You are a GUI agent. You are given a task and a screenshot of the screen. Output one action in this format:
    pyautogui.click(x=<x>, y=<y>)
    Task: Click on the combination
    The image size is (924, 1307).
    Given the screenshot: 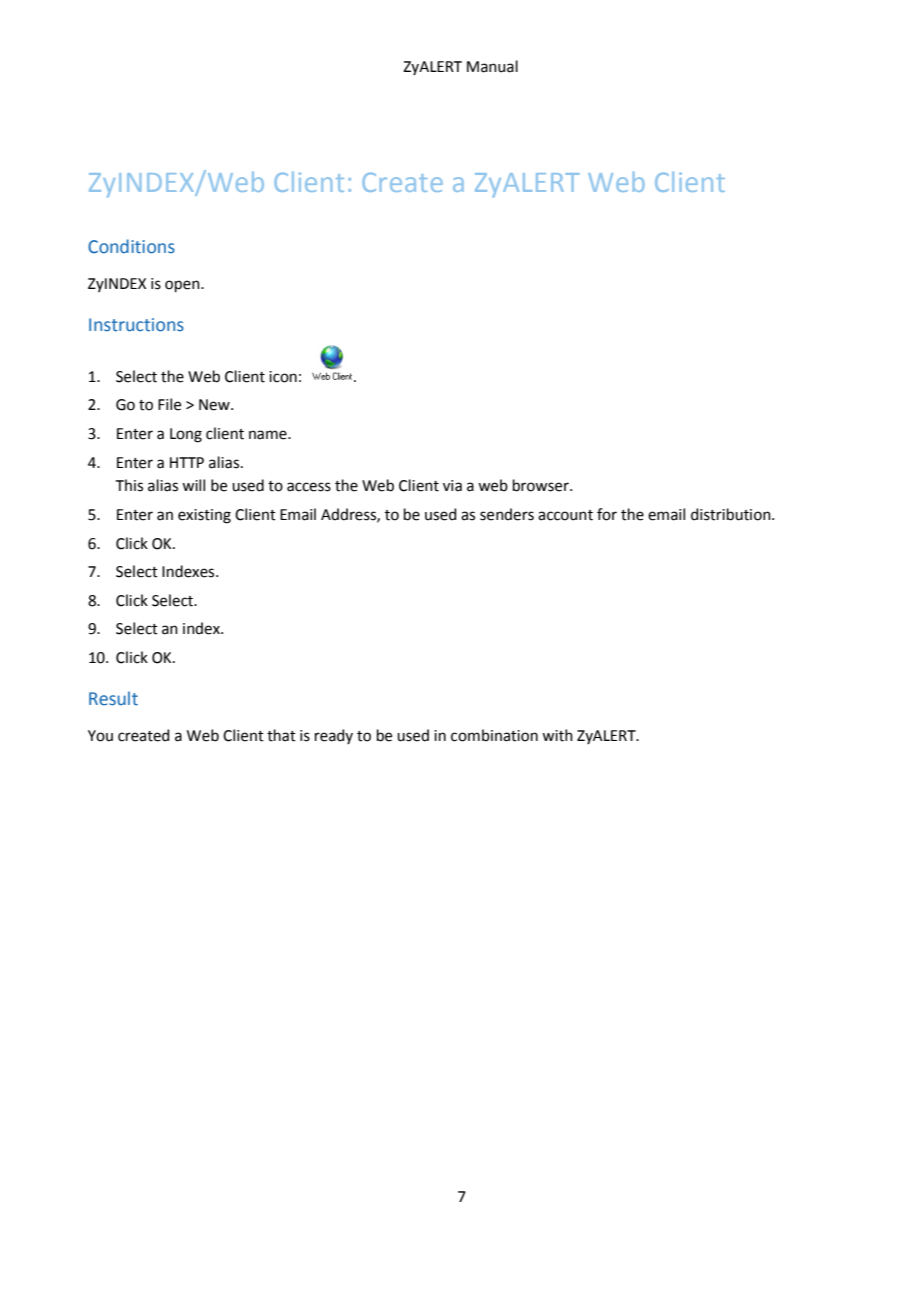 What is the action you would take?
    pyautogui.click(x=494, y=735)
